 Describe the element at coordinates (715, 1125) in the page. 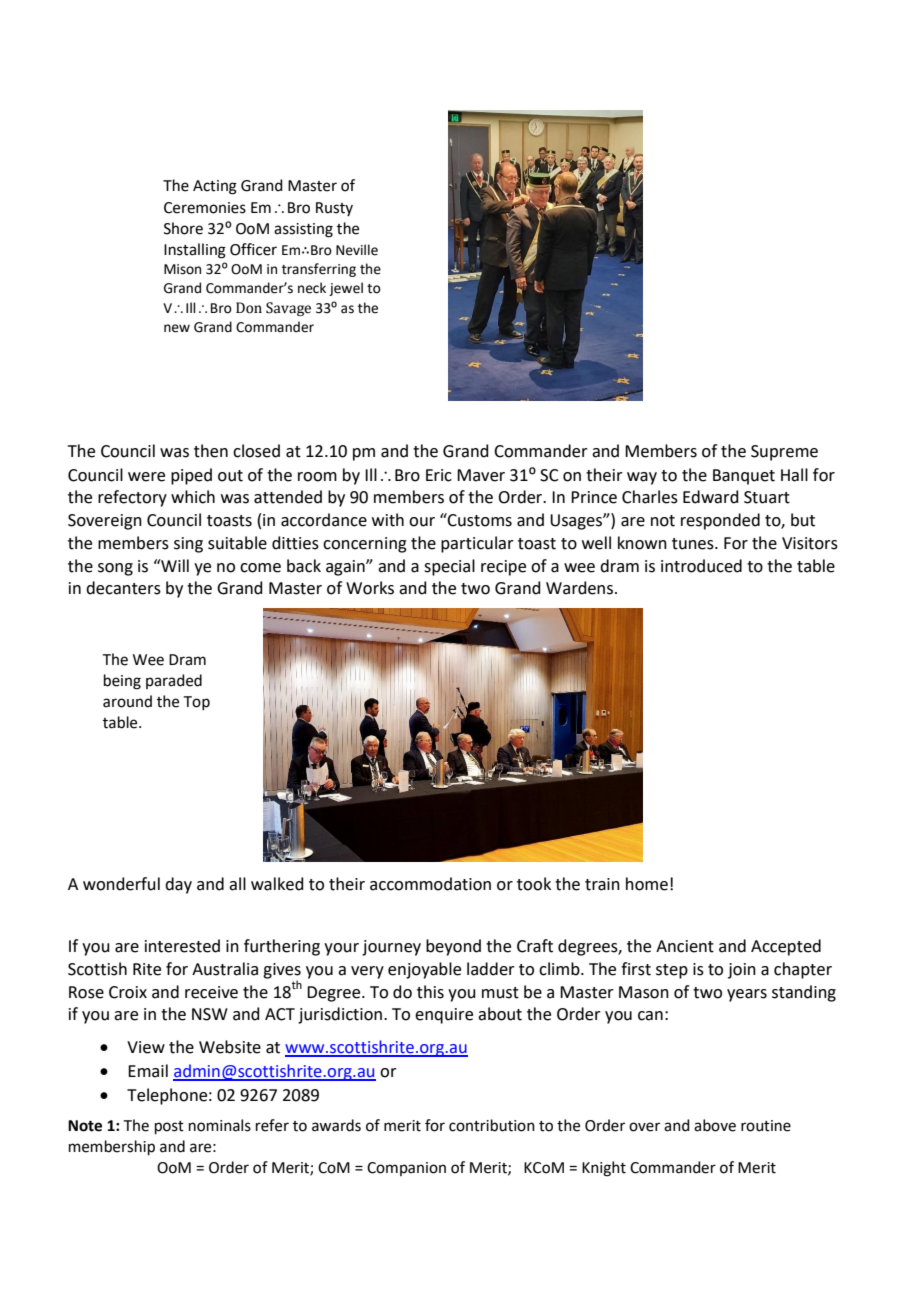

I see `above` at that location.
